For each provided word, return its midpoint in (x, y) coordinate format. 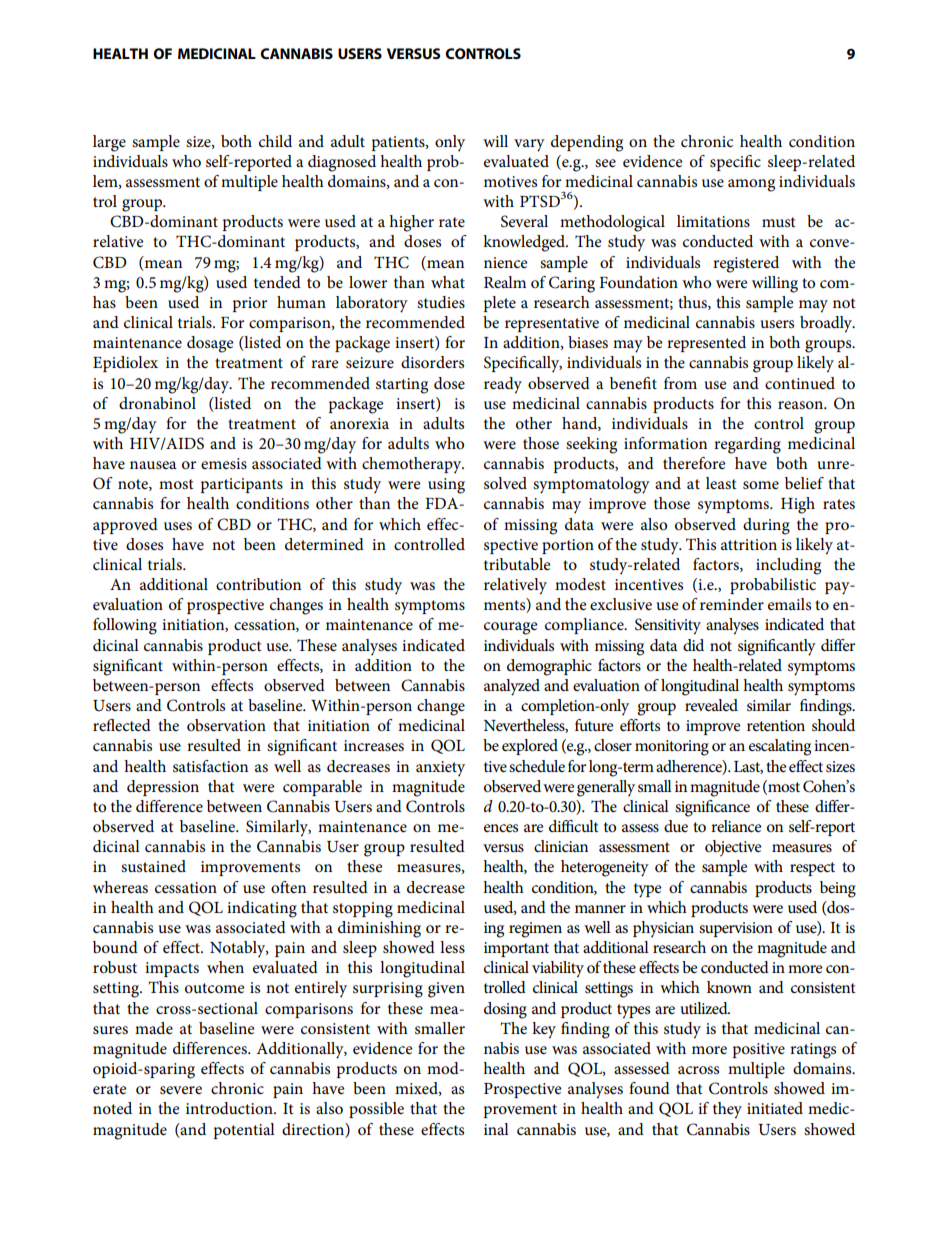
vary (529, 145)
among (751, 185)
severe (181, 1090)
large (109, 143)
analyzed (512, 687)
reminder (732, 604)
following (125, 626)
